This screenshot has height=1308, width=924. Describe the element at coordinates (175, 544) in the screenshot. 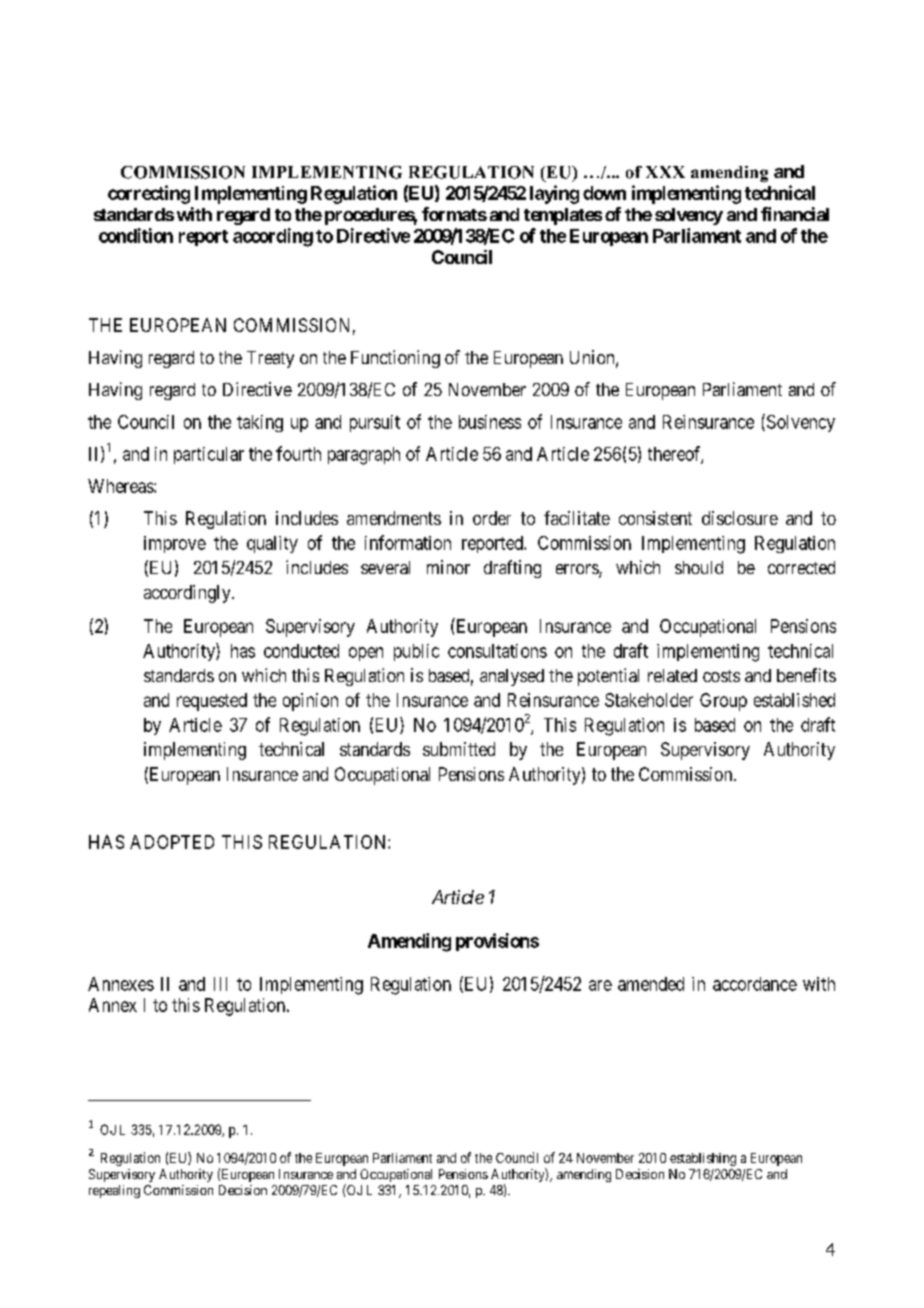

I see `improve` at that location.
